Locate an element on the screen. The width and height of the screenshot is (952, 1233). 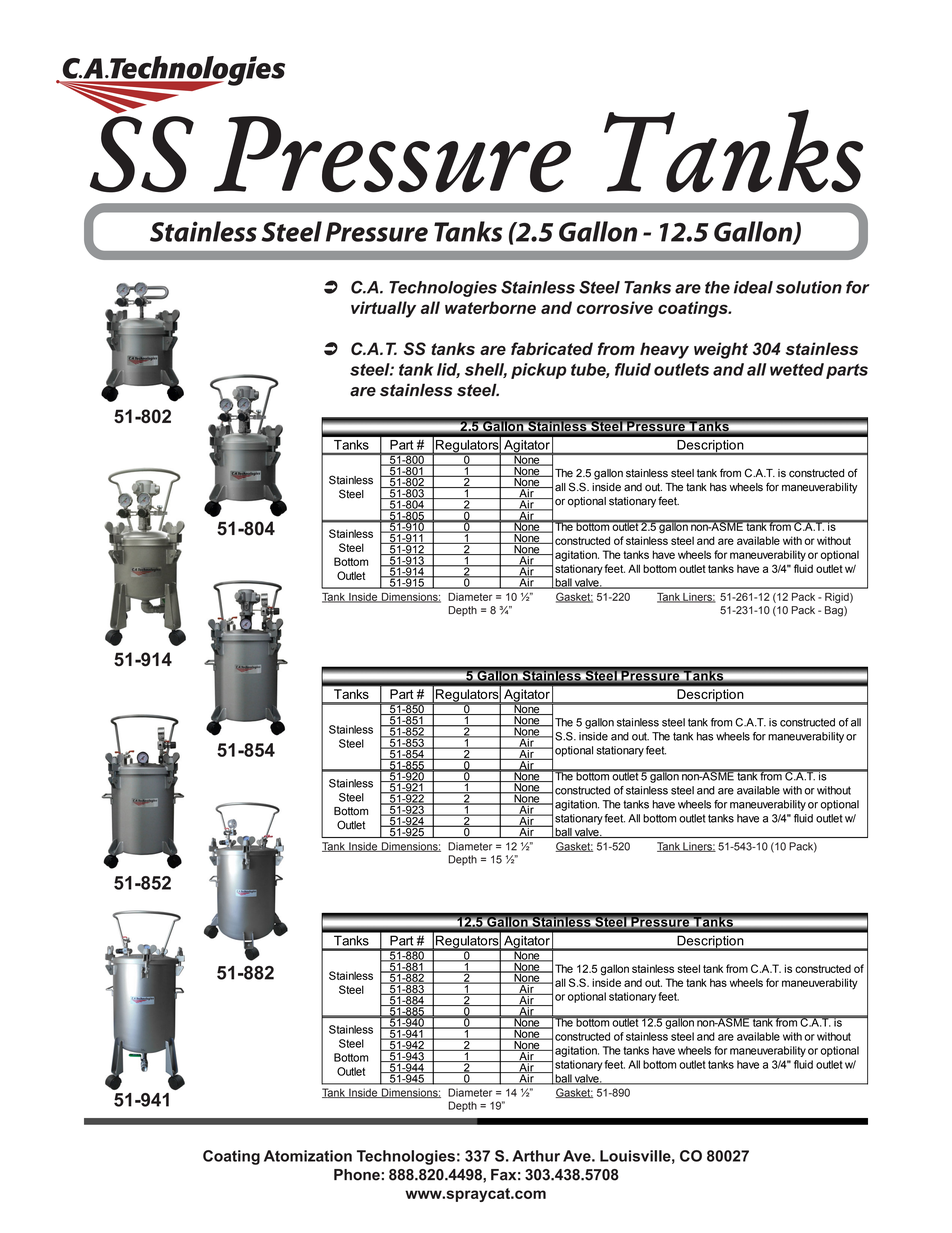
waterborne is located at coordinates (490, 307).
